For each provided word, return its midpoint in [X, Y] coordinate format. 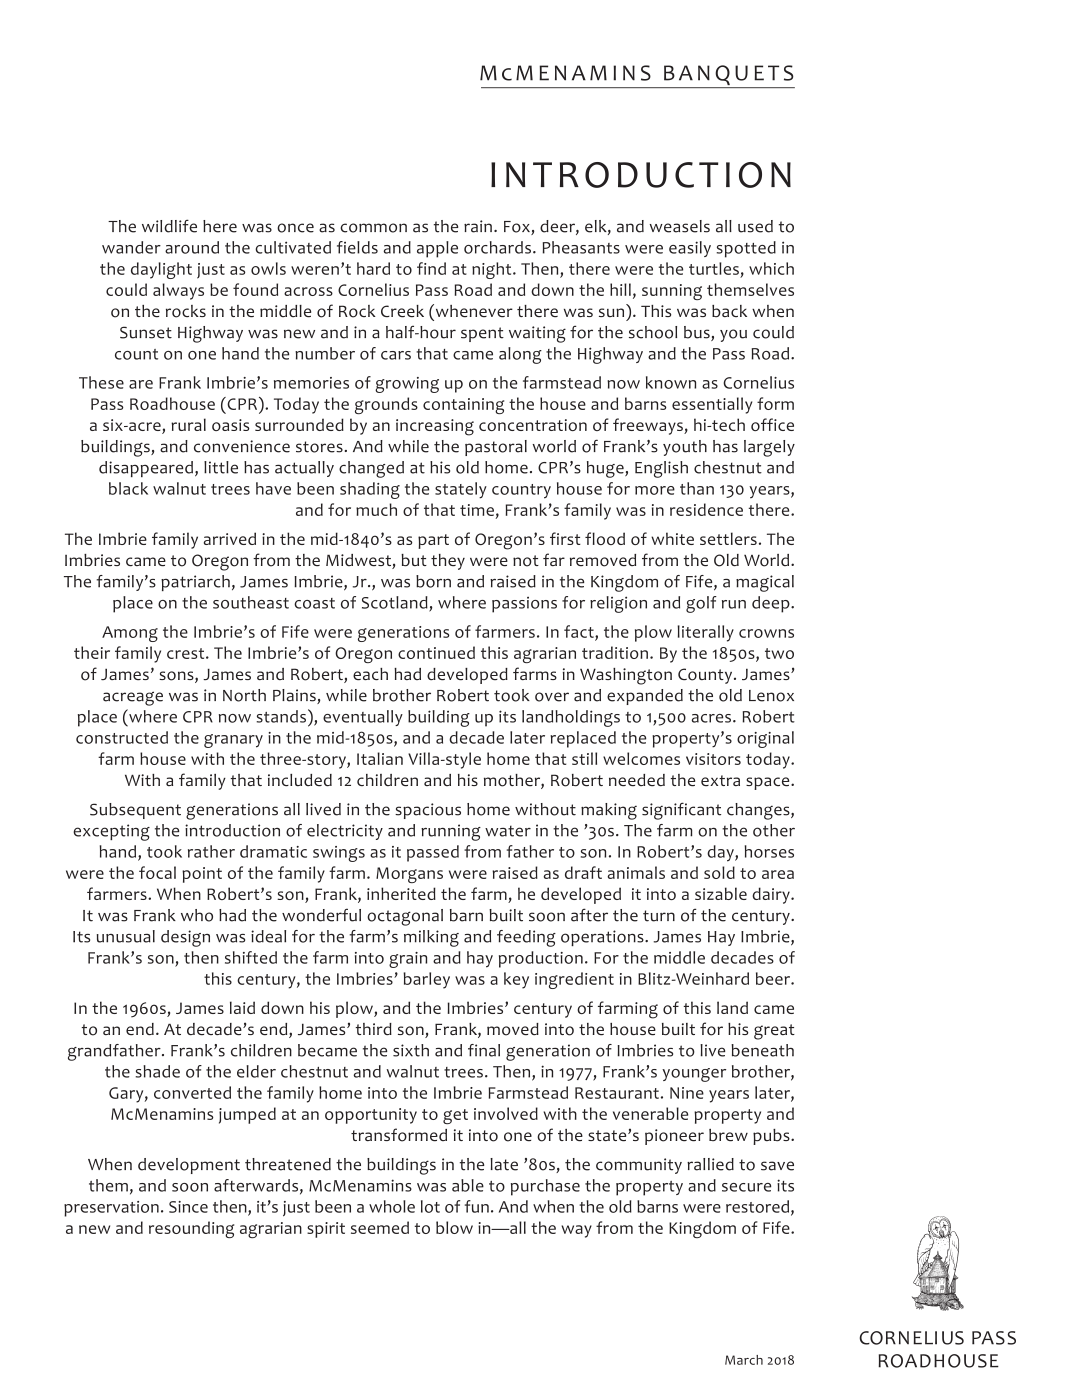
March [744, 1360]
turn [659, 916]
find [431, 268]
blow [454, 1227]
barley [426, 980]
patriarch [195, 583]
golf [701, 604]
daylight [161, 270]
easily [690, 249]
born [433, 581]
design [185, 938]
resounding [191, 1229]
